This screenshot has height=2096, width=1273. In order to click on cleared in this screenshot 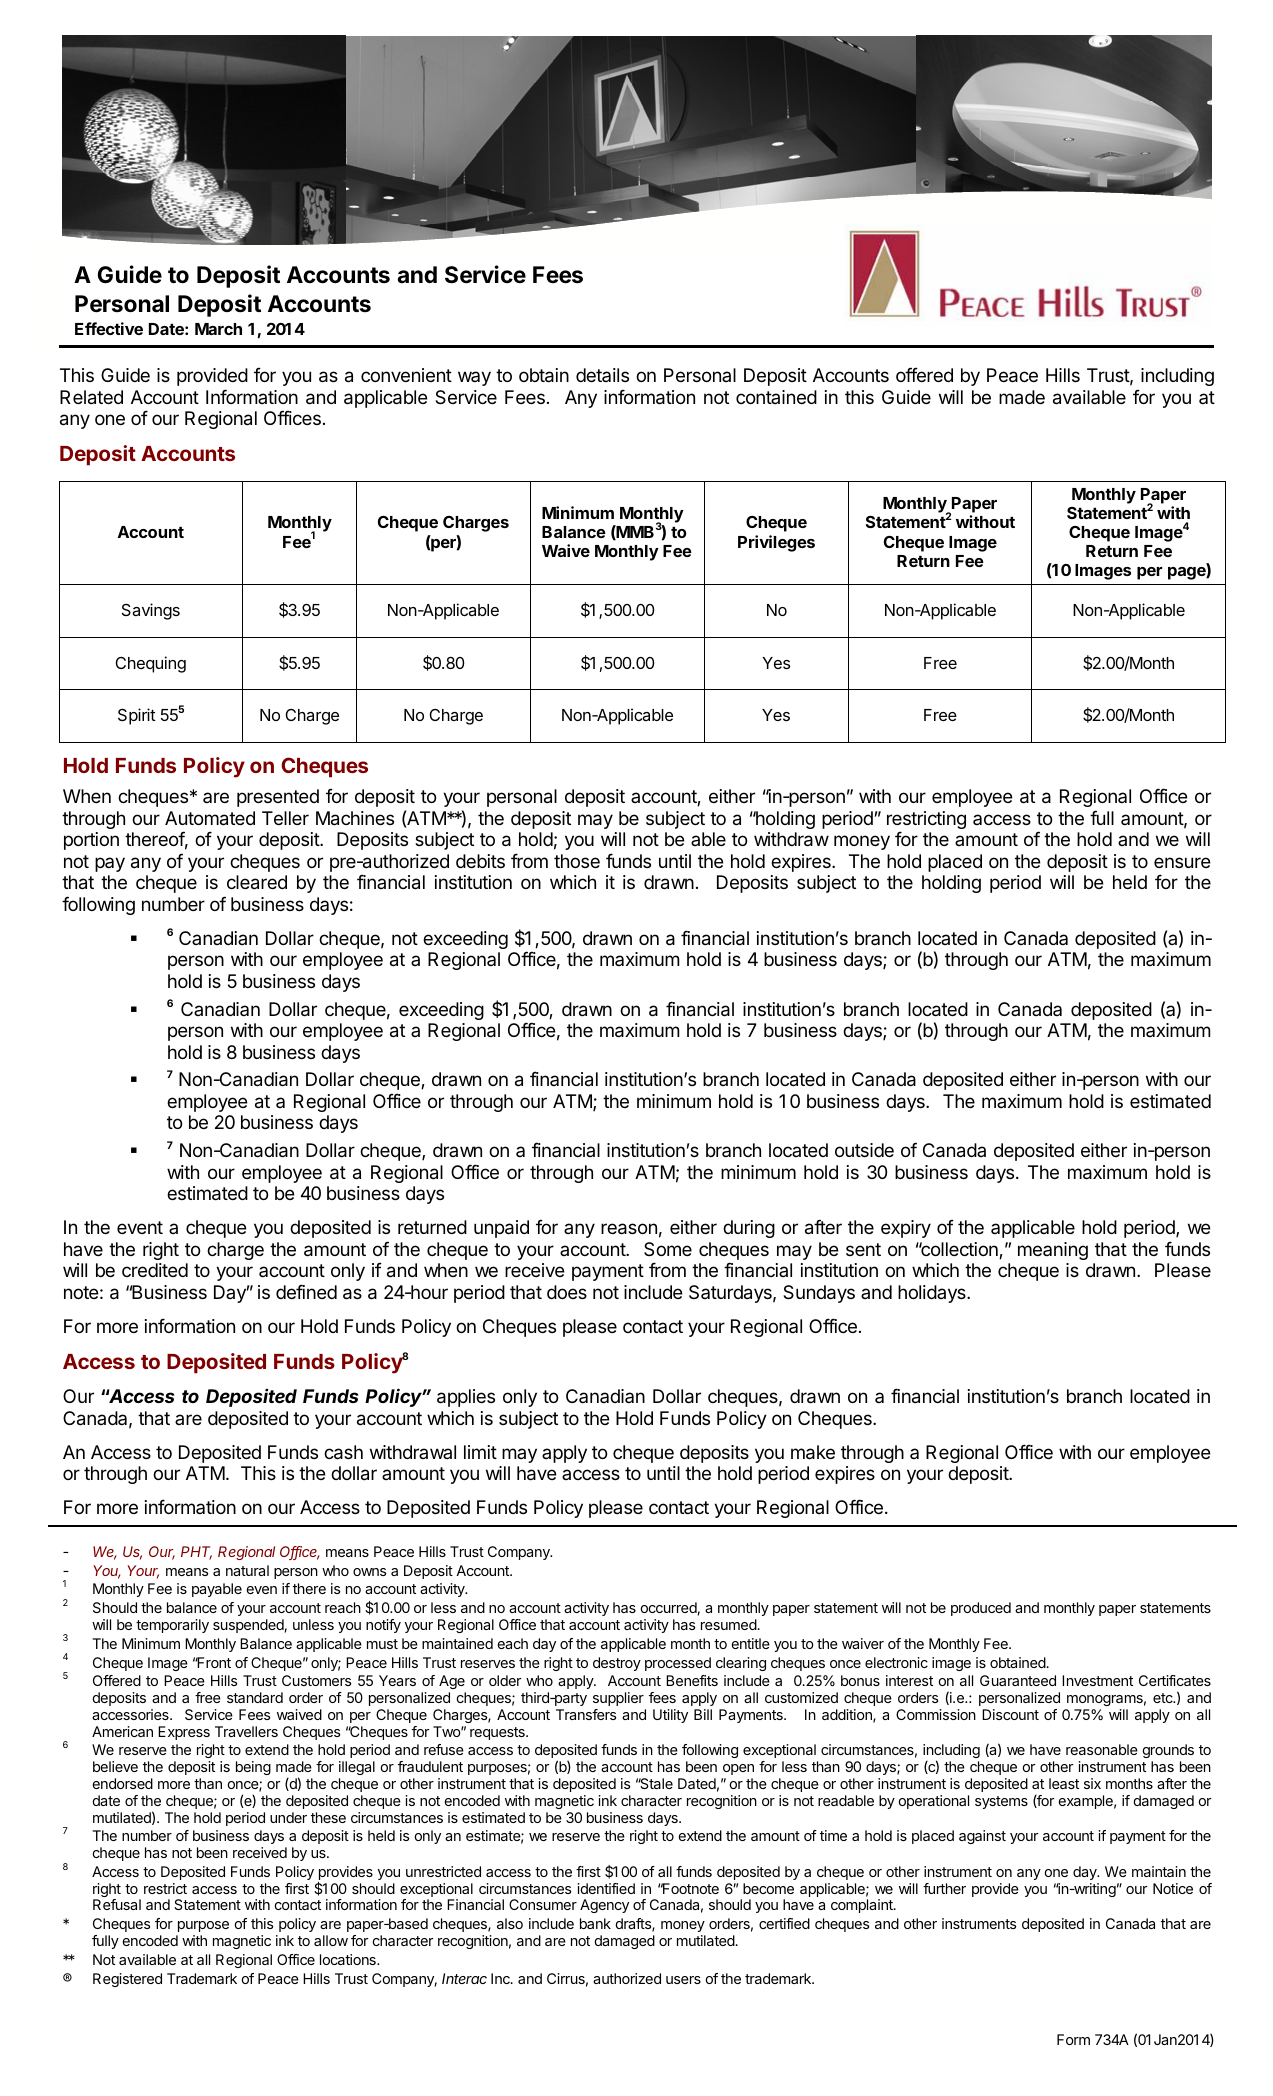, I will do `click(257, 882)`.
